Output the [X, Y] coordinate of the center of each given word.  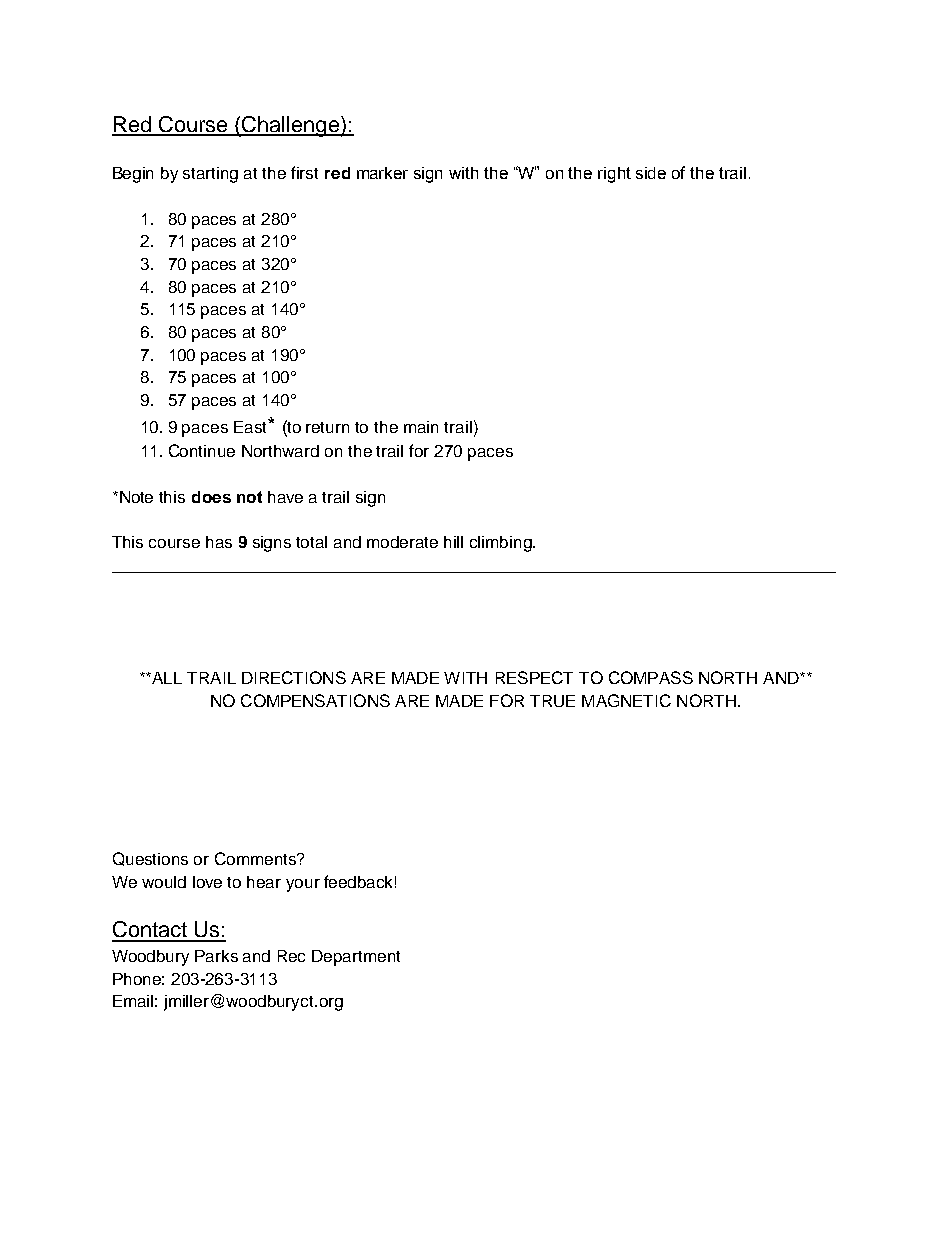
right [614, 175]
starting [210, 175]
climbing [502, 544]
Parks [216, 956]
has [219, 542]
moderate [402, 542]
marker [382, 173]
